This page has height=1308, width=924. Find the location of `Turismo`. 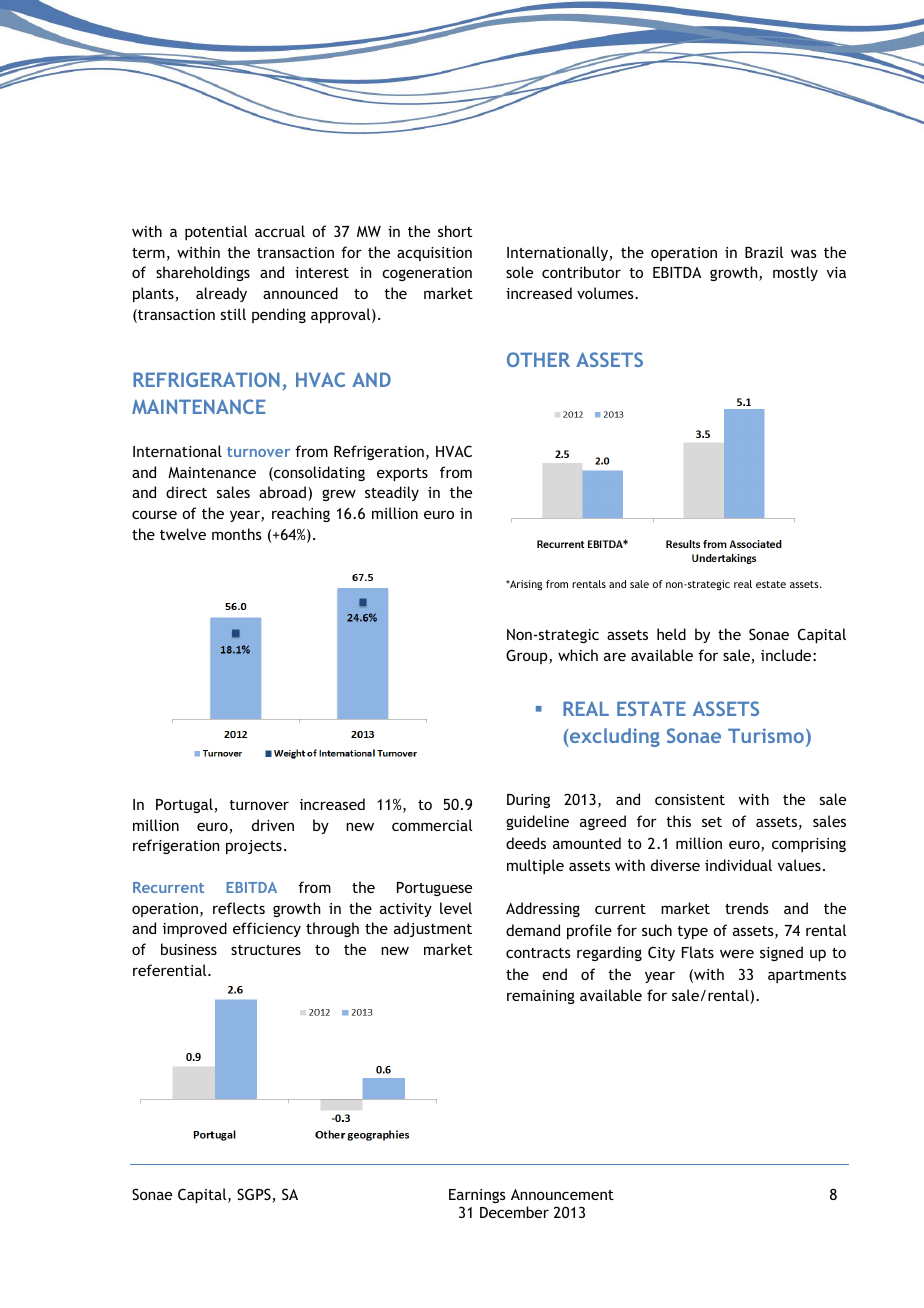

Turismo is located at coordinates (766, 735).
